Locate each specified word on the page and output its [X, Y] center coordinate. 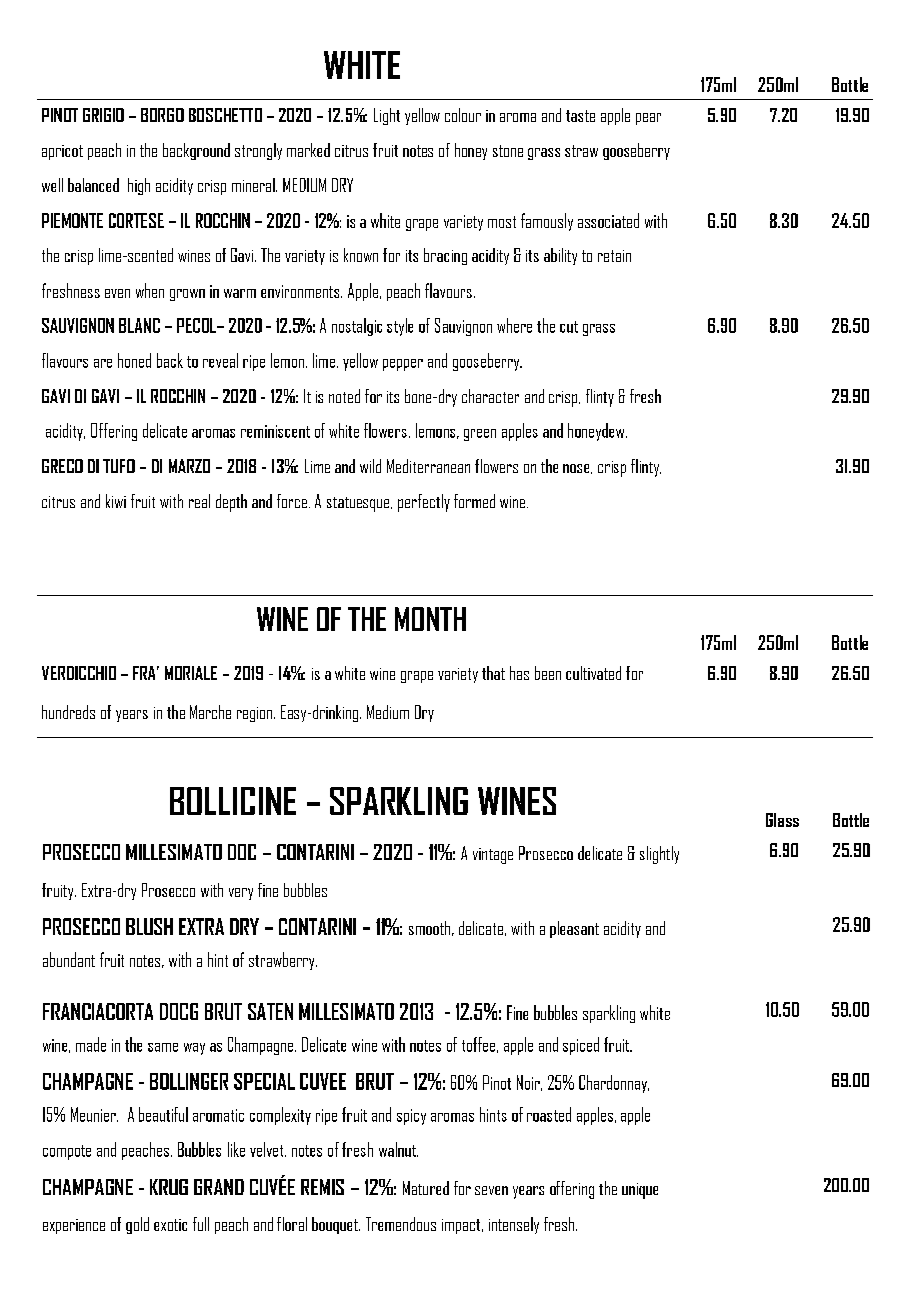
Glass [782, 820]
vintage [493, 856]
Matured [426, 1188]
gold [137, 1225]
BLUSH [149, 926]
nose [577, 469]
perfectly [424, 503]
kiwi [116, 501]
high [139, 186]
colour [463, 115]
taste [580, 116]
